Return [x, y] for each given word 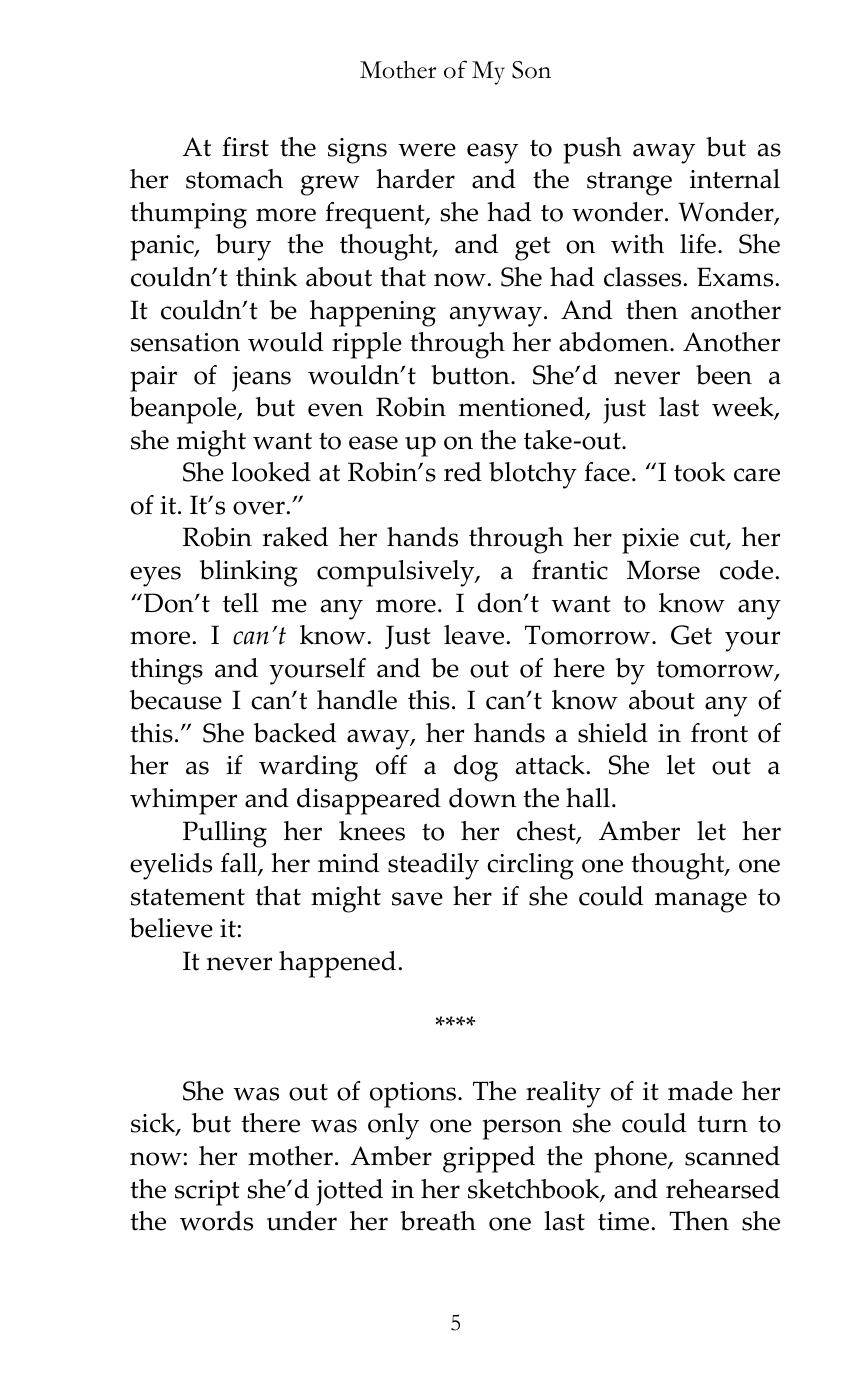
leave [474, 635]
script [207, 1193]
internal [735, 179]
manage [701, 902]
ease [373, 443]
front [719, 733]
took [700, 472]
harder [415, 179]
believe [171, 928]
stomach [234, 179]
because [176, 700]
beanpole [184, 410]
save [417, 899]
